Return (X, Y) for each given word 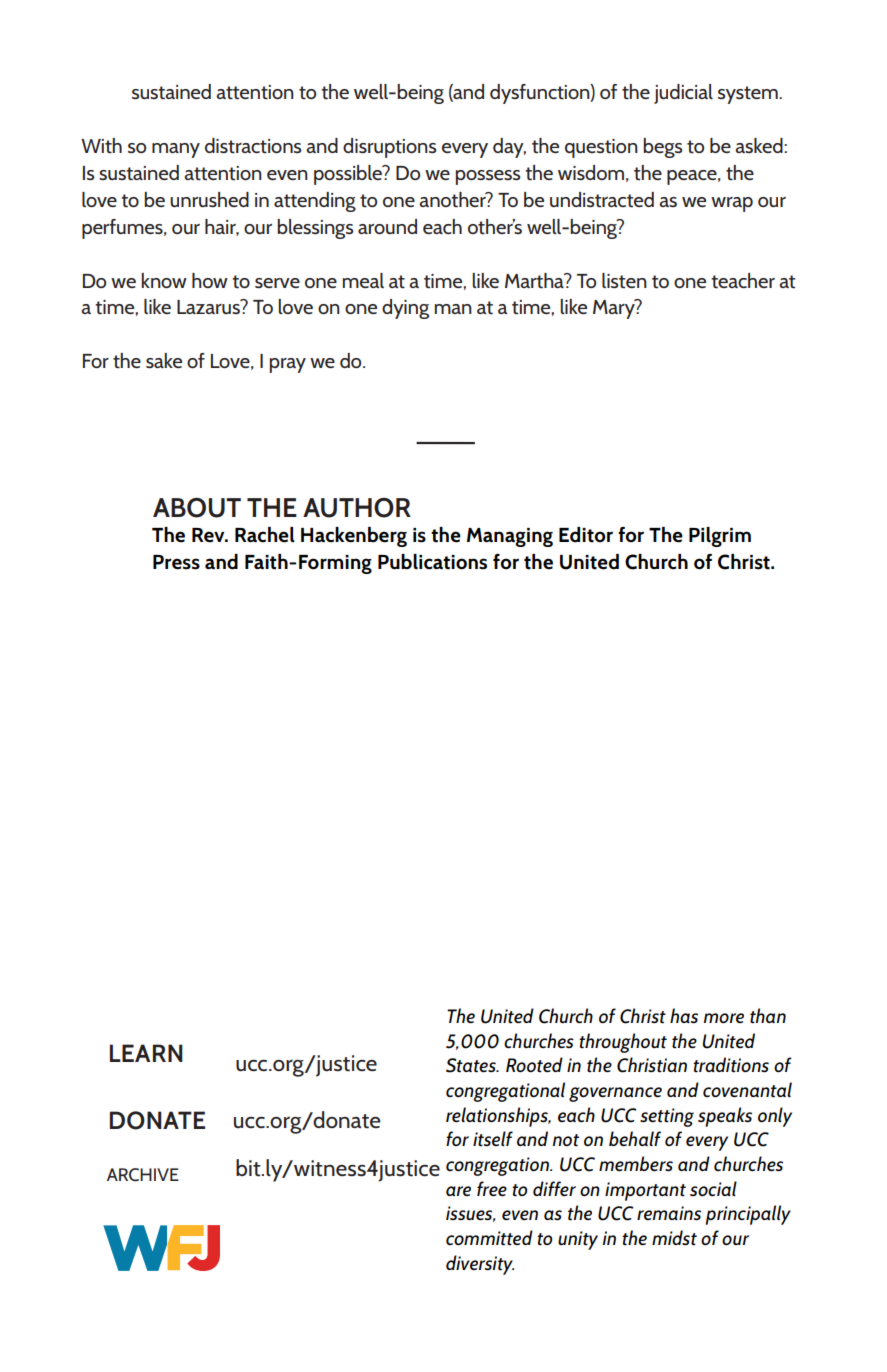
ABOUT (197, 508)
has (684, 1015)
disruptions (389, 148)
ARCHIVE (143, 1175)
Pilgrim (720, 537)
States (472, 1065)
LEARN (146, 1053)
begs (662, 148)
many (176, 150)
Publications (432, 562)
